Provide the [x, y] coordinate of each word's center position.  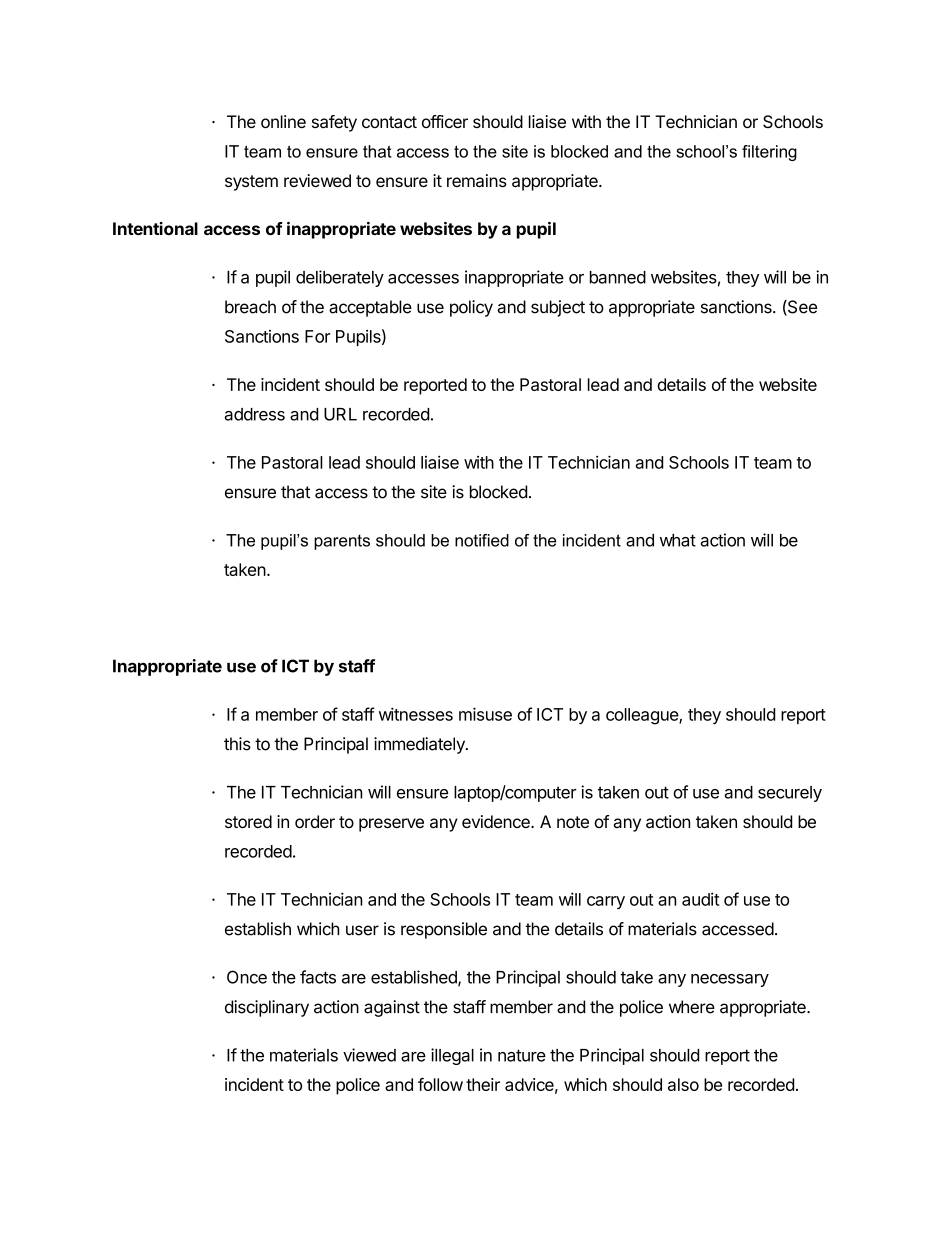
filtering [769, 153]
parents [342, 542]
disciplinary [267, 1008]
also [683, 1084]
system [251, 183]
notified [482, 540]
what [678, 540]
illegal [452, 1056]
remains [477, 180]
